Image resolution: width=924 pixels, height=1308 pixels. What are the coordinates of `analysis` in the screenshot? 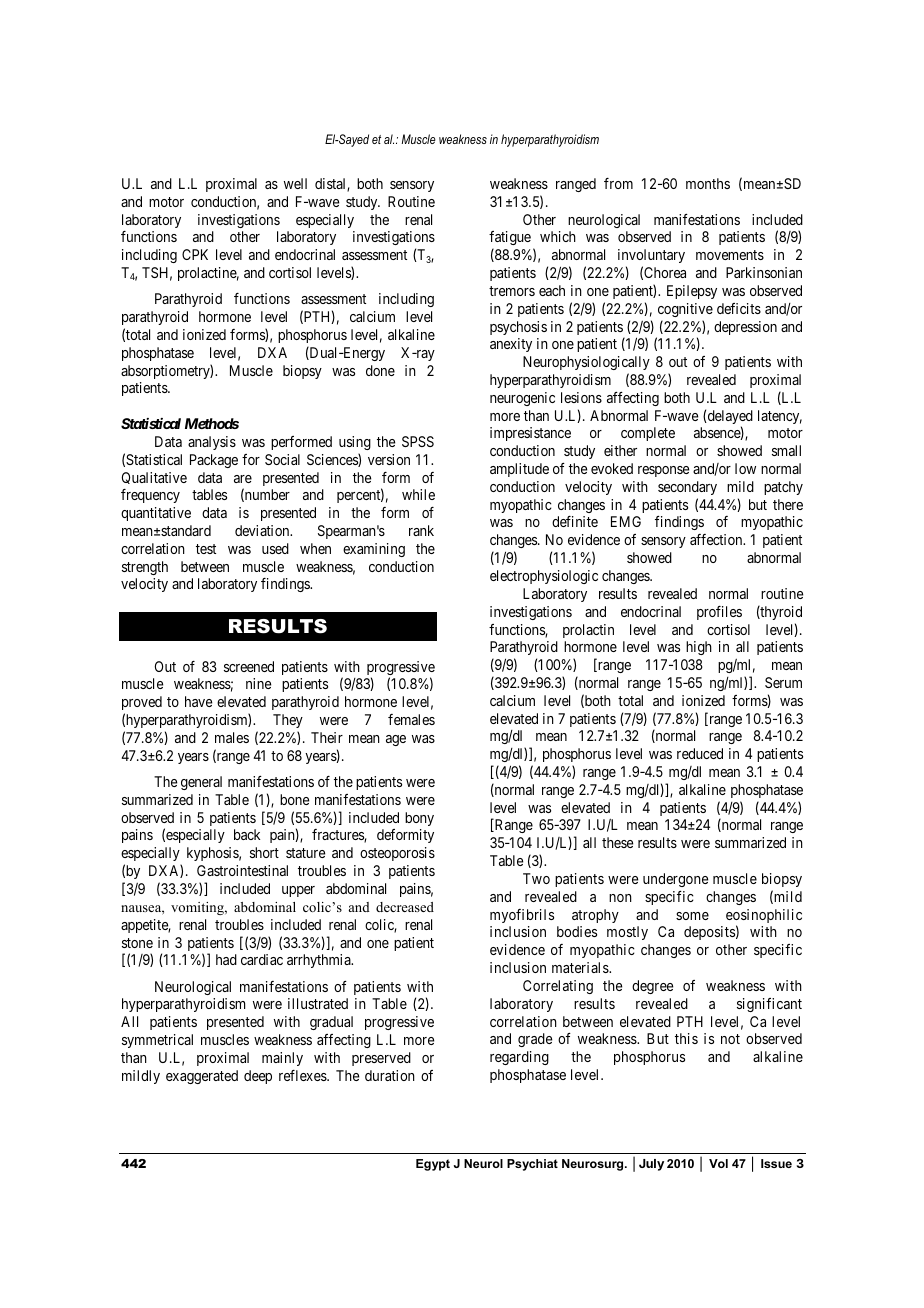 It's located at (212, 443).
